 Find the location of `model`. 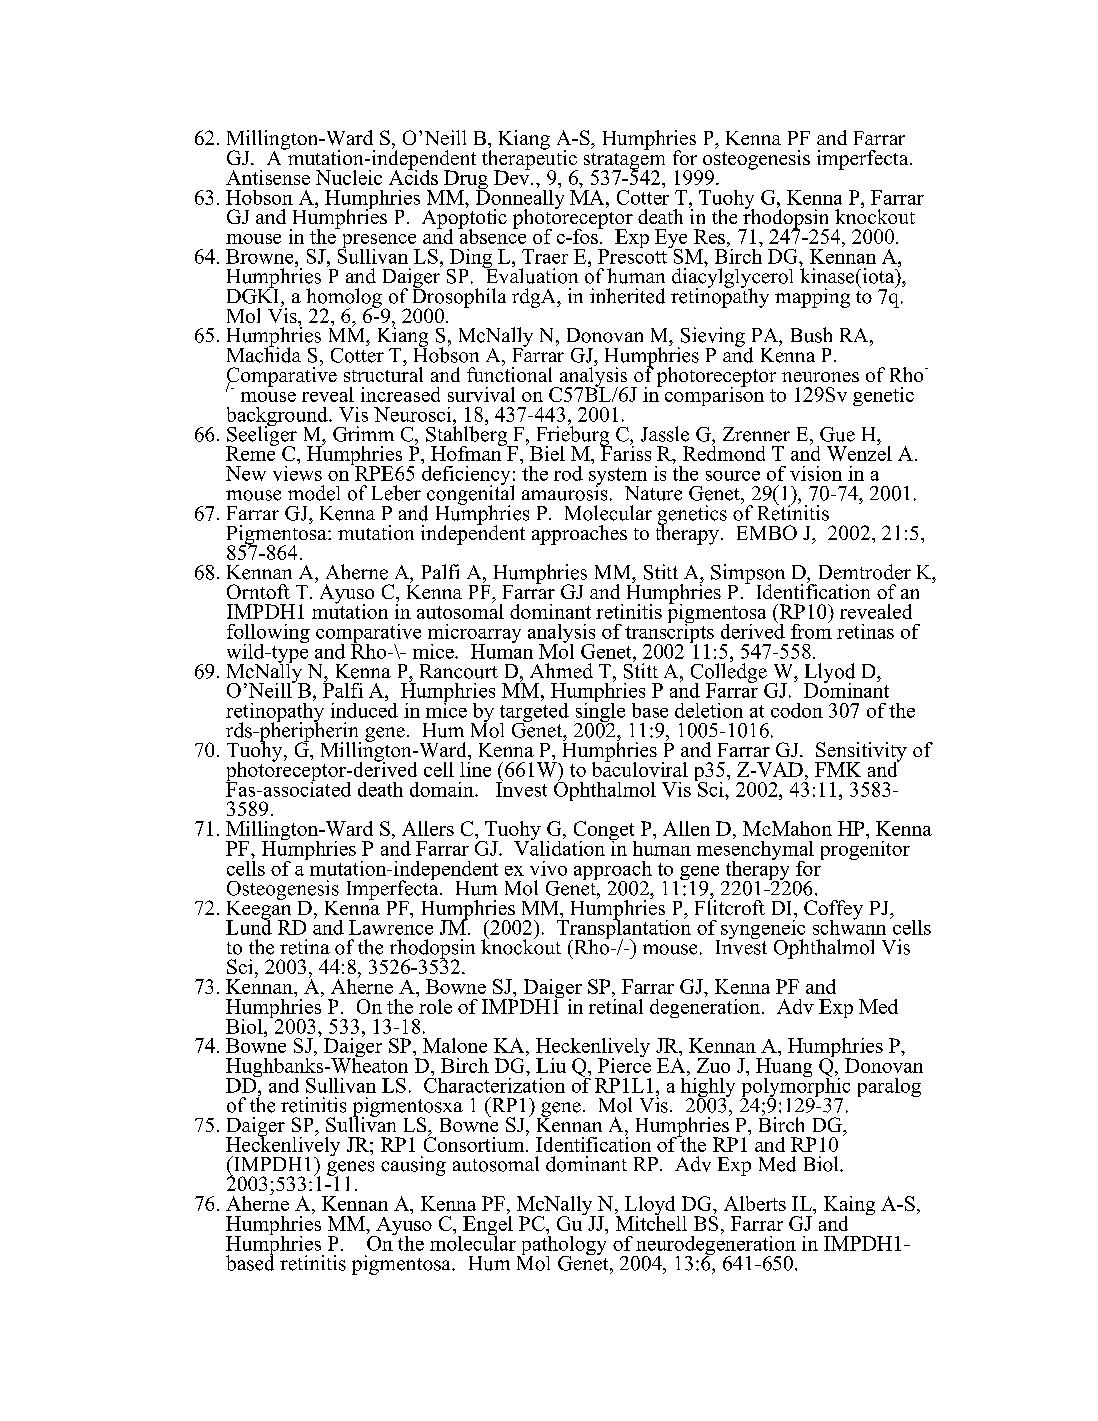

model is located at coordinates (314, 493).
